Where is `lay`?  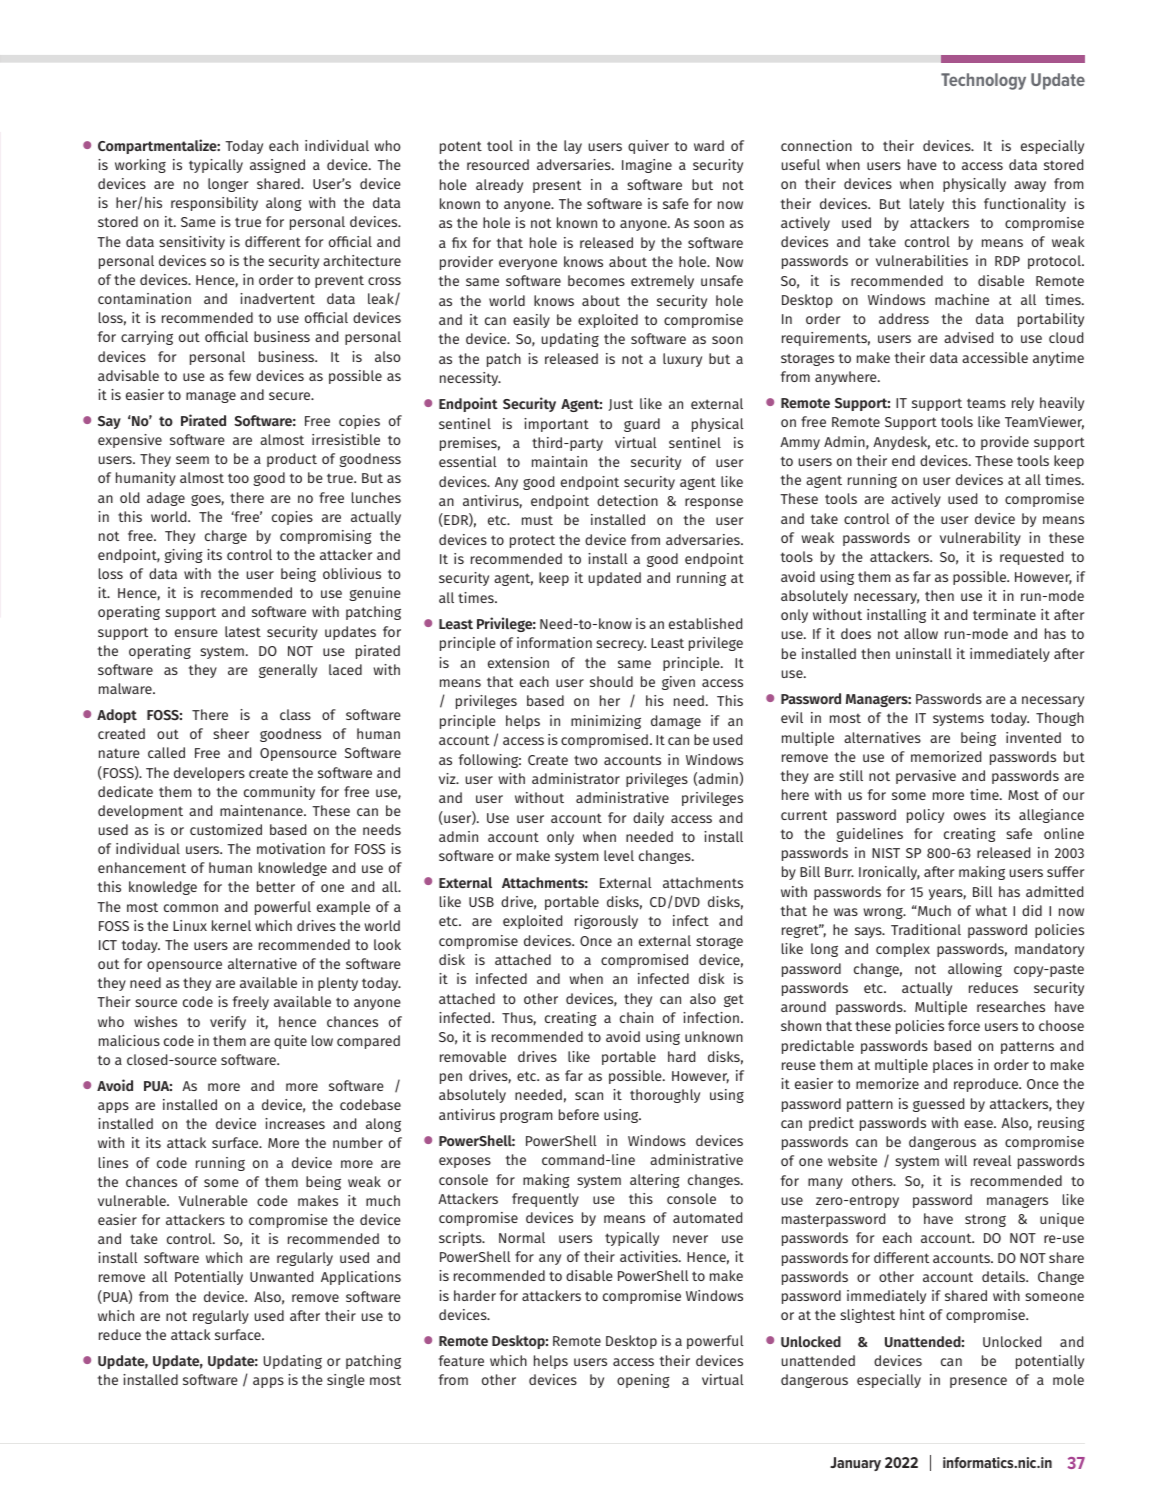 lay is located at coordinates (573, 147).
